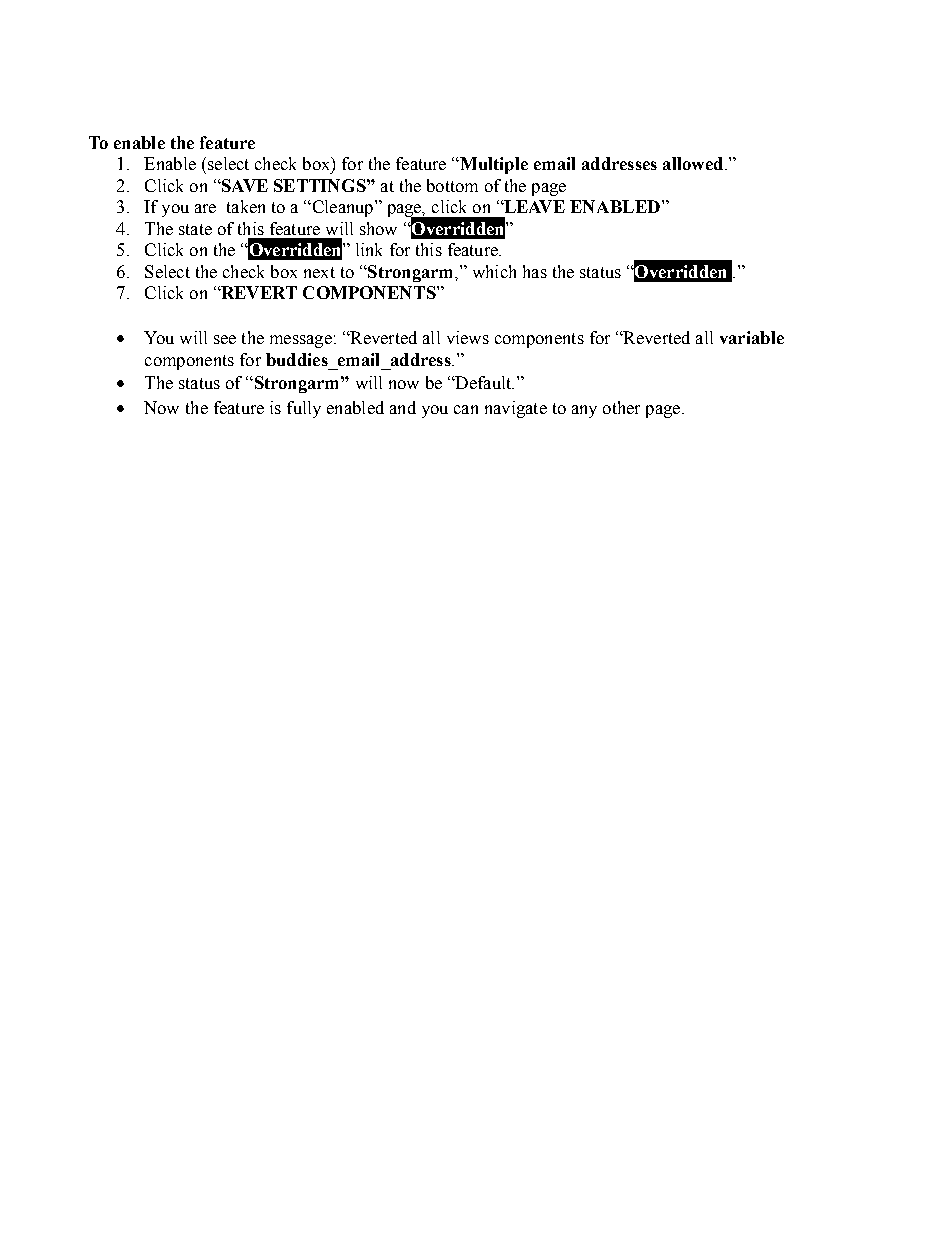 This image has width=952, height=1233. I want to click on which, so click(494, 271).
